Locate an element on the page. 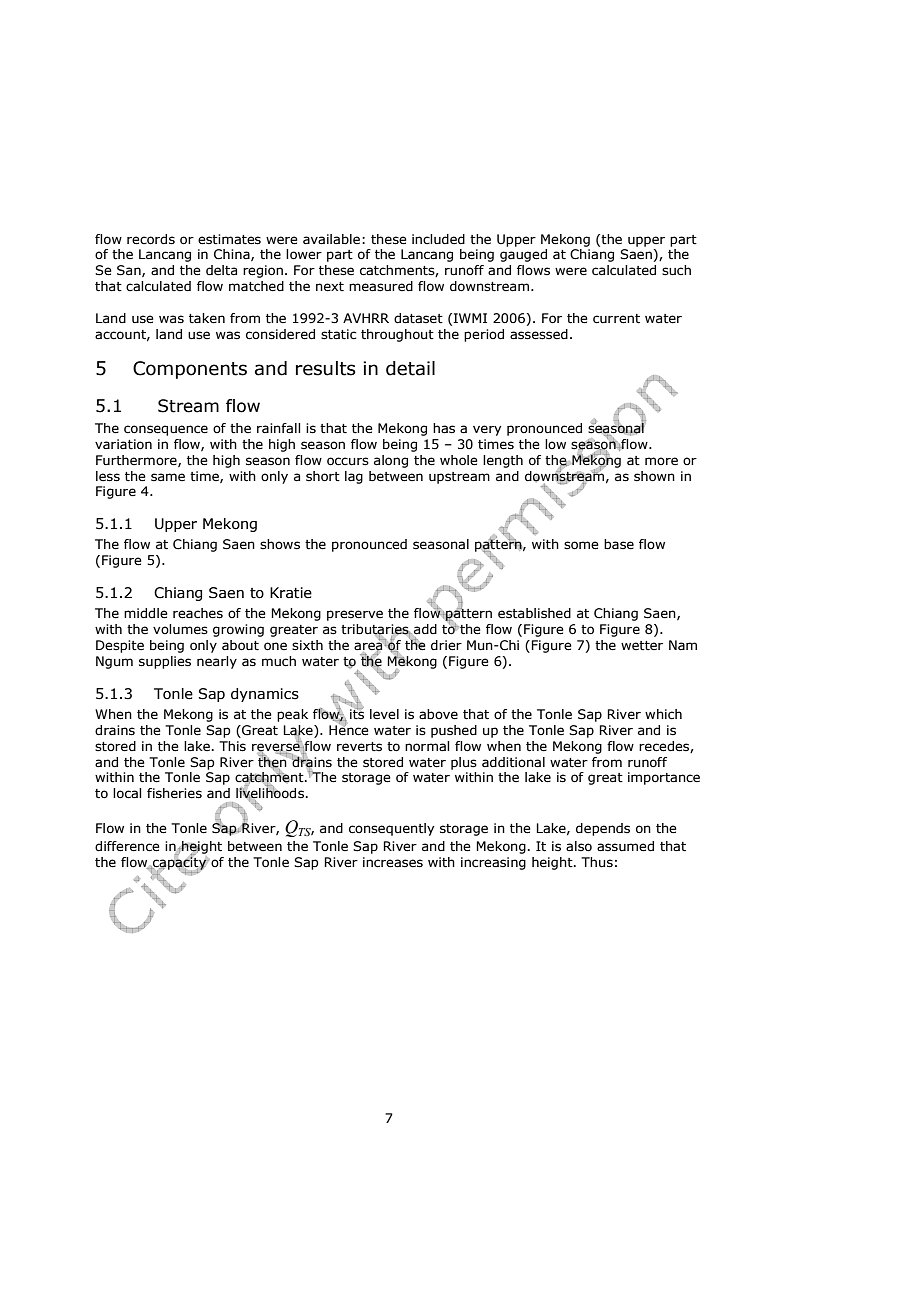 The image size is (924, 1308). shows is located at coordinates (280, 544).
